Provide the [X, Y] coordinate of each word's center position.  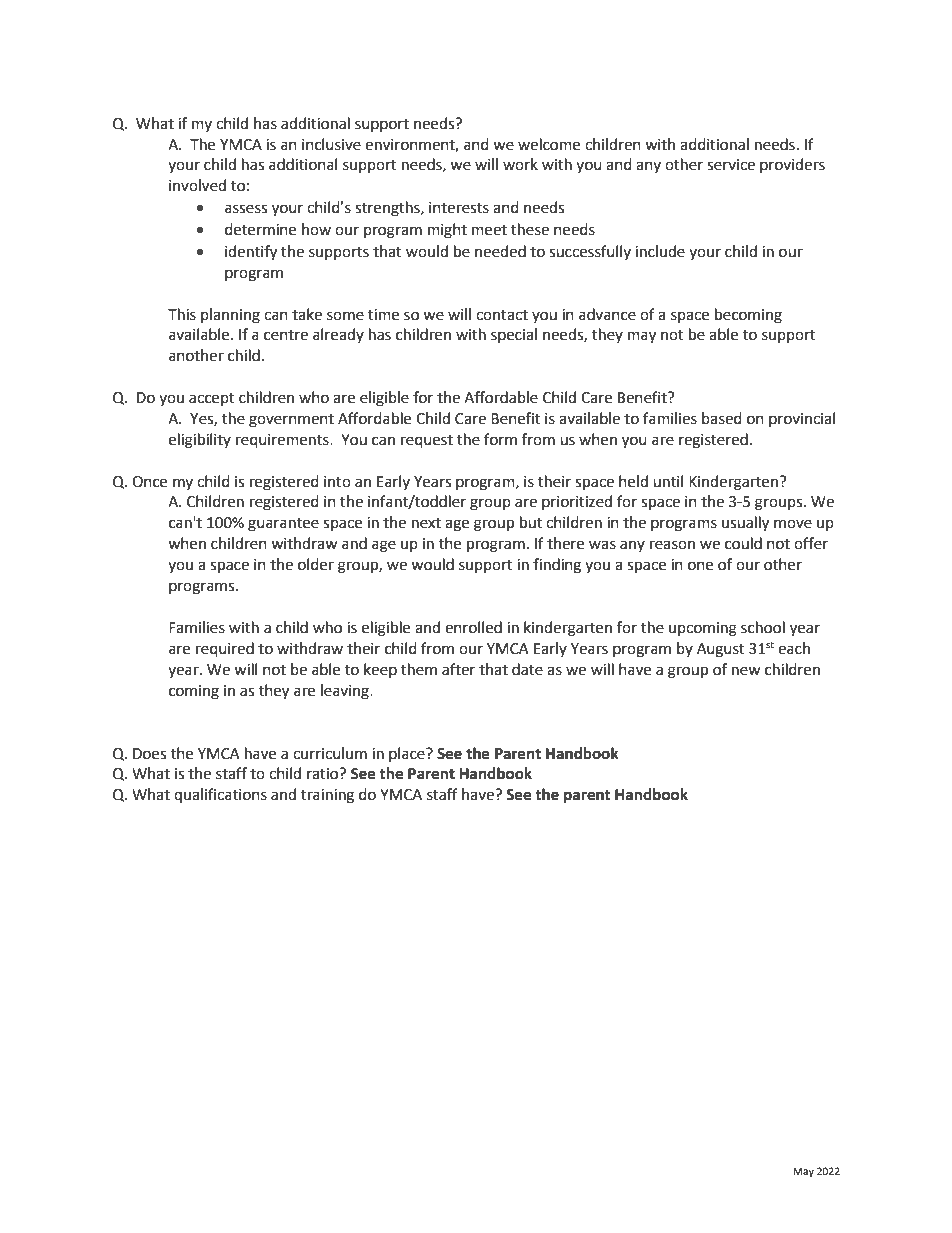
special [514, 335]
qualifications [220, 795]
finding [557, 566]
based [722, 418]
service [731, 165]
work [520, 164]
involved [197, 185]
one [700, 566]
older [316, 564]
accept [212, 399]
